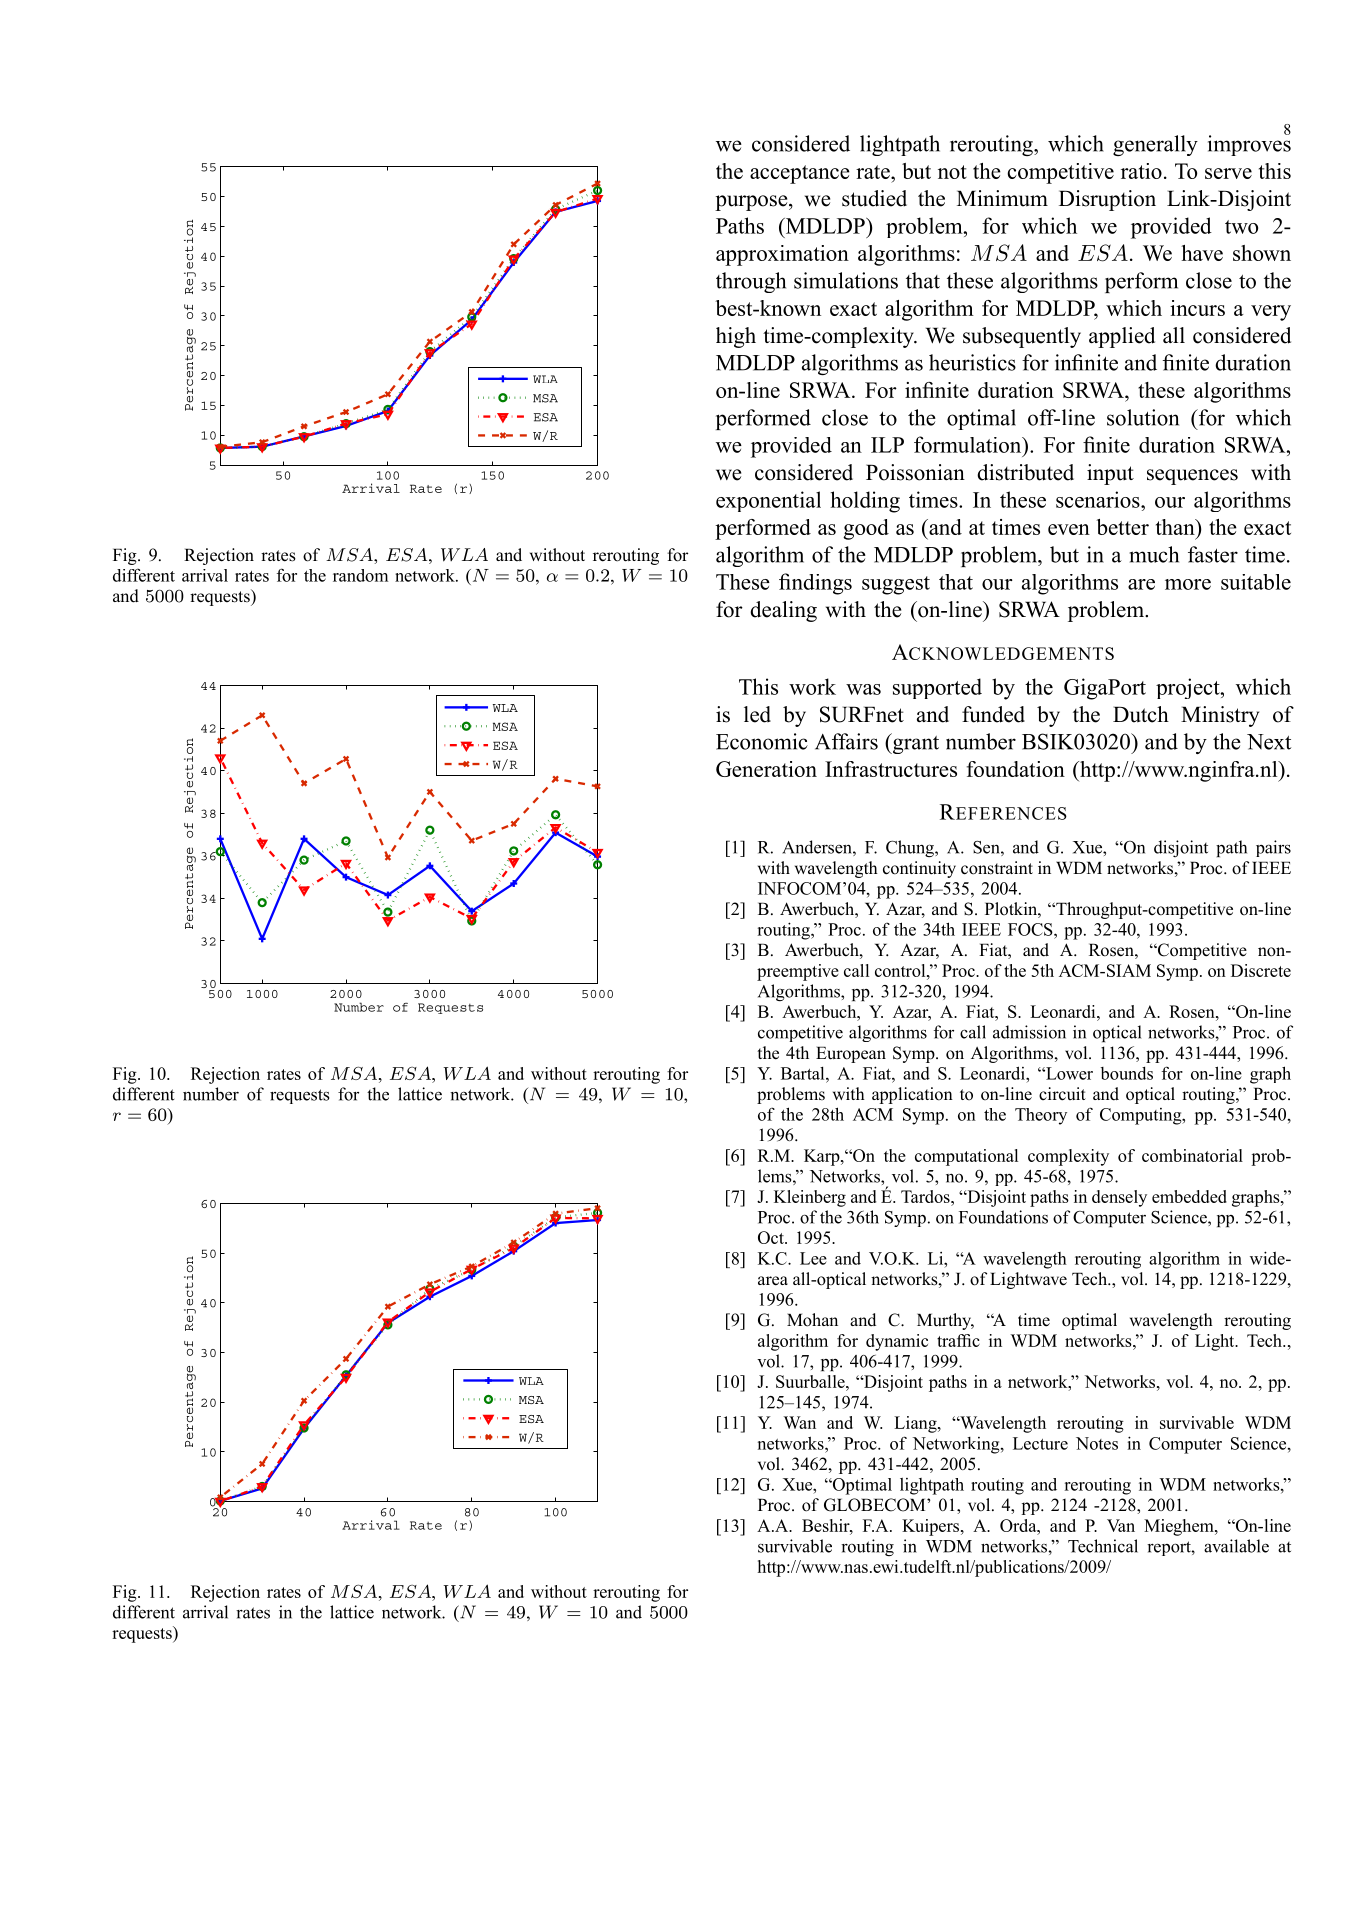  I want to click on Dutch, so click(1141, 714).
